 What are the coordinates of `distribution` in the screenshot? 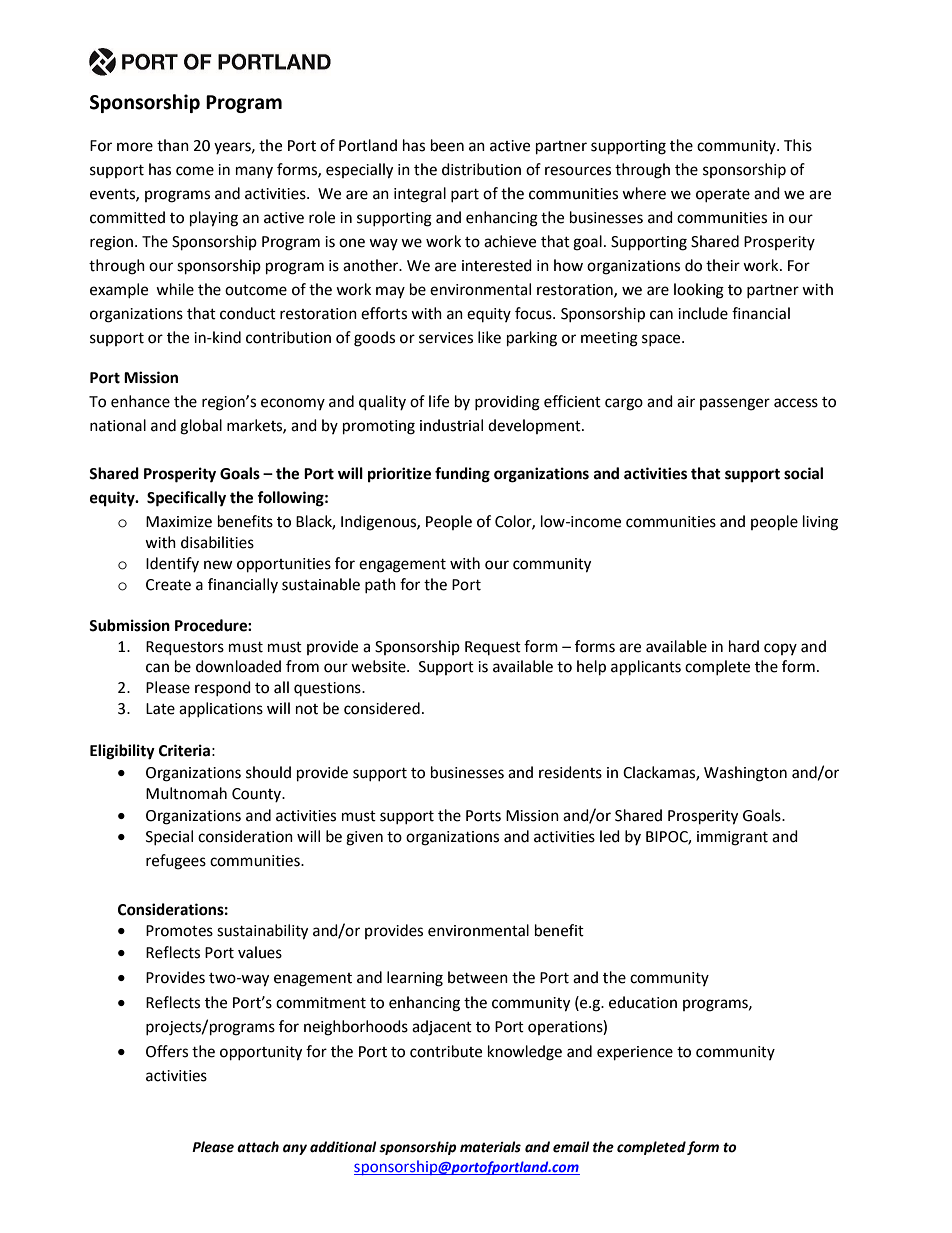 It's located at (481, 169).
